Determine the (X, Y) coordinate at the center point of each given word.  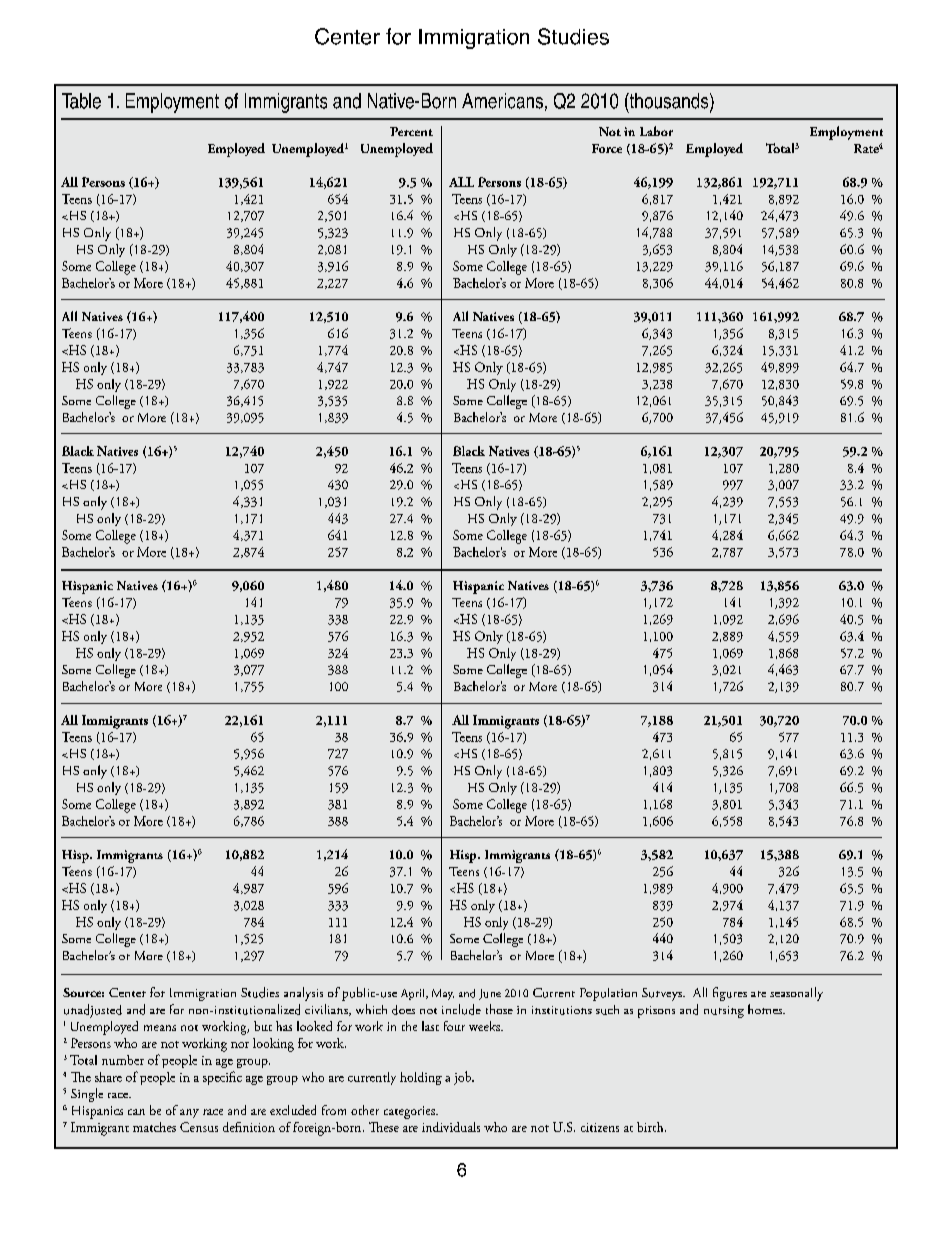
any (189, 1113)
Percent (411, 131)
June (490, 994)
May (443, 994)
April (414, 994)
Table (81, 101)
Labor (656, 131)
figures (730, 994)
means (160, 1028)
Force (607, 148)
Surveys (663, 994)
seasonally (796, 994)
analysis (303, 994)
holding (421, 1078)
